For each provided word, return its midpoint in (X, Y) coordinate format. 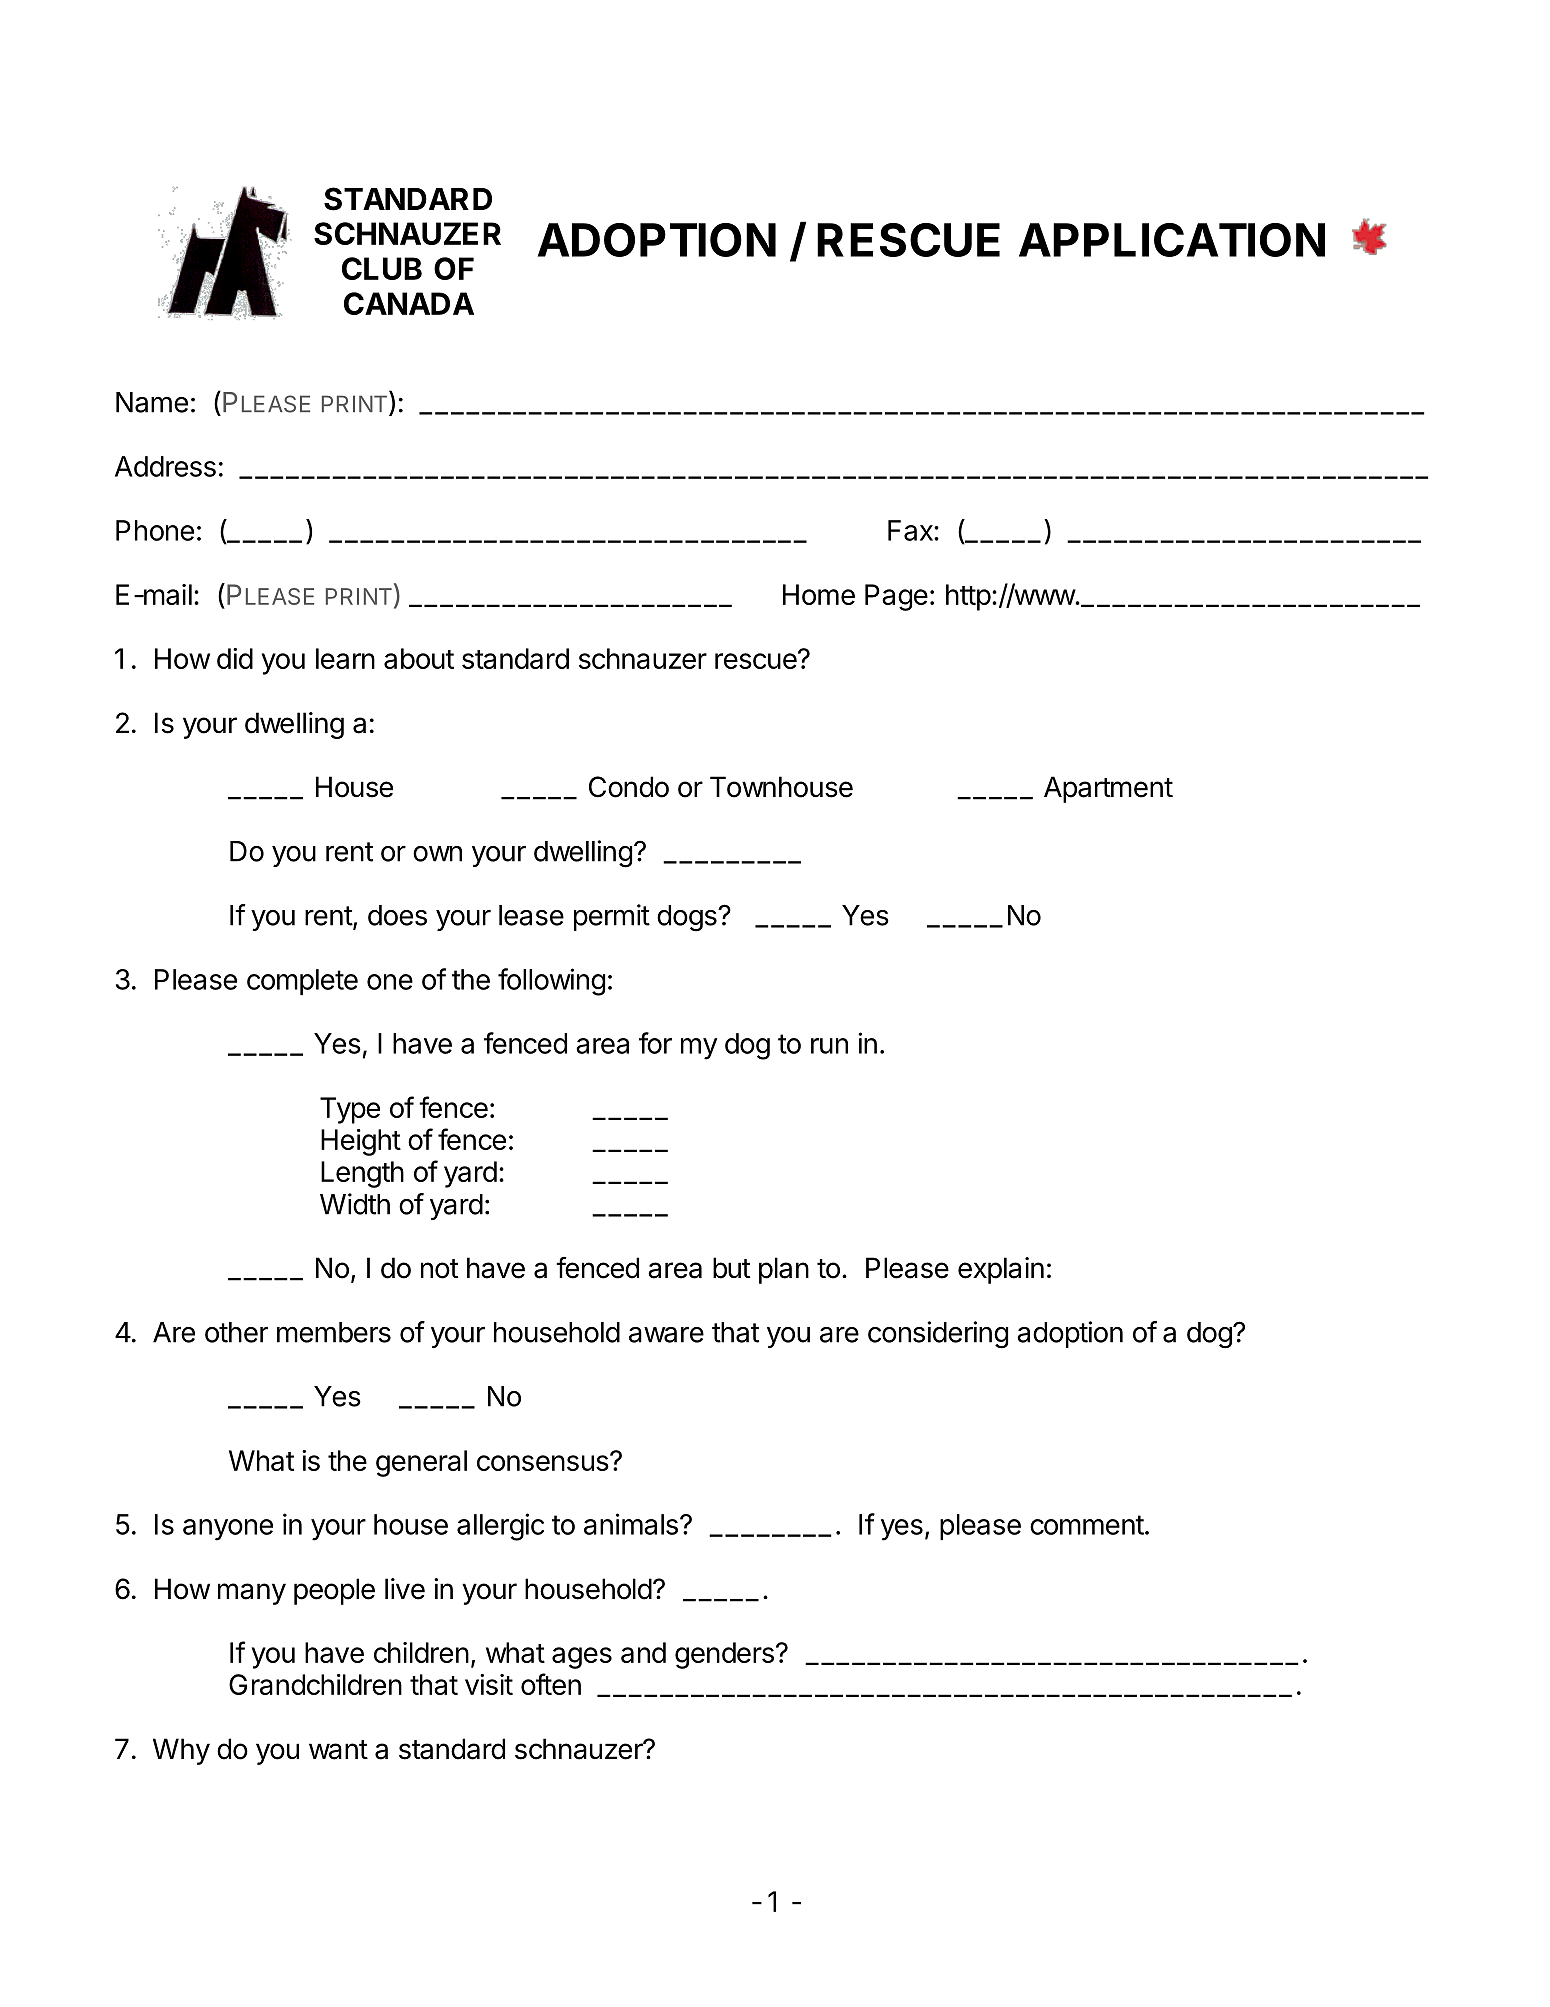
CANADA (409, 303)
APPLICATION (1172, 240)
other (236, 1332)
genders (724, 1655)
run (829, 1046)
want (338, 1750)
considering (938, 1335)
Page (896, 597)
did (235, 658)
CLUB (382, 268)
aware (666, 1335)
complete (302, 982)
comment (1087, 1525)
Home (819, 594)
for (655, 1043)
